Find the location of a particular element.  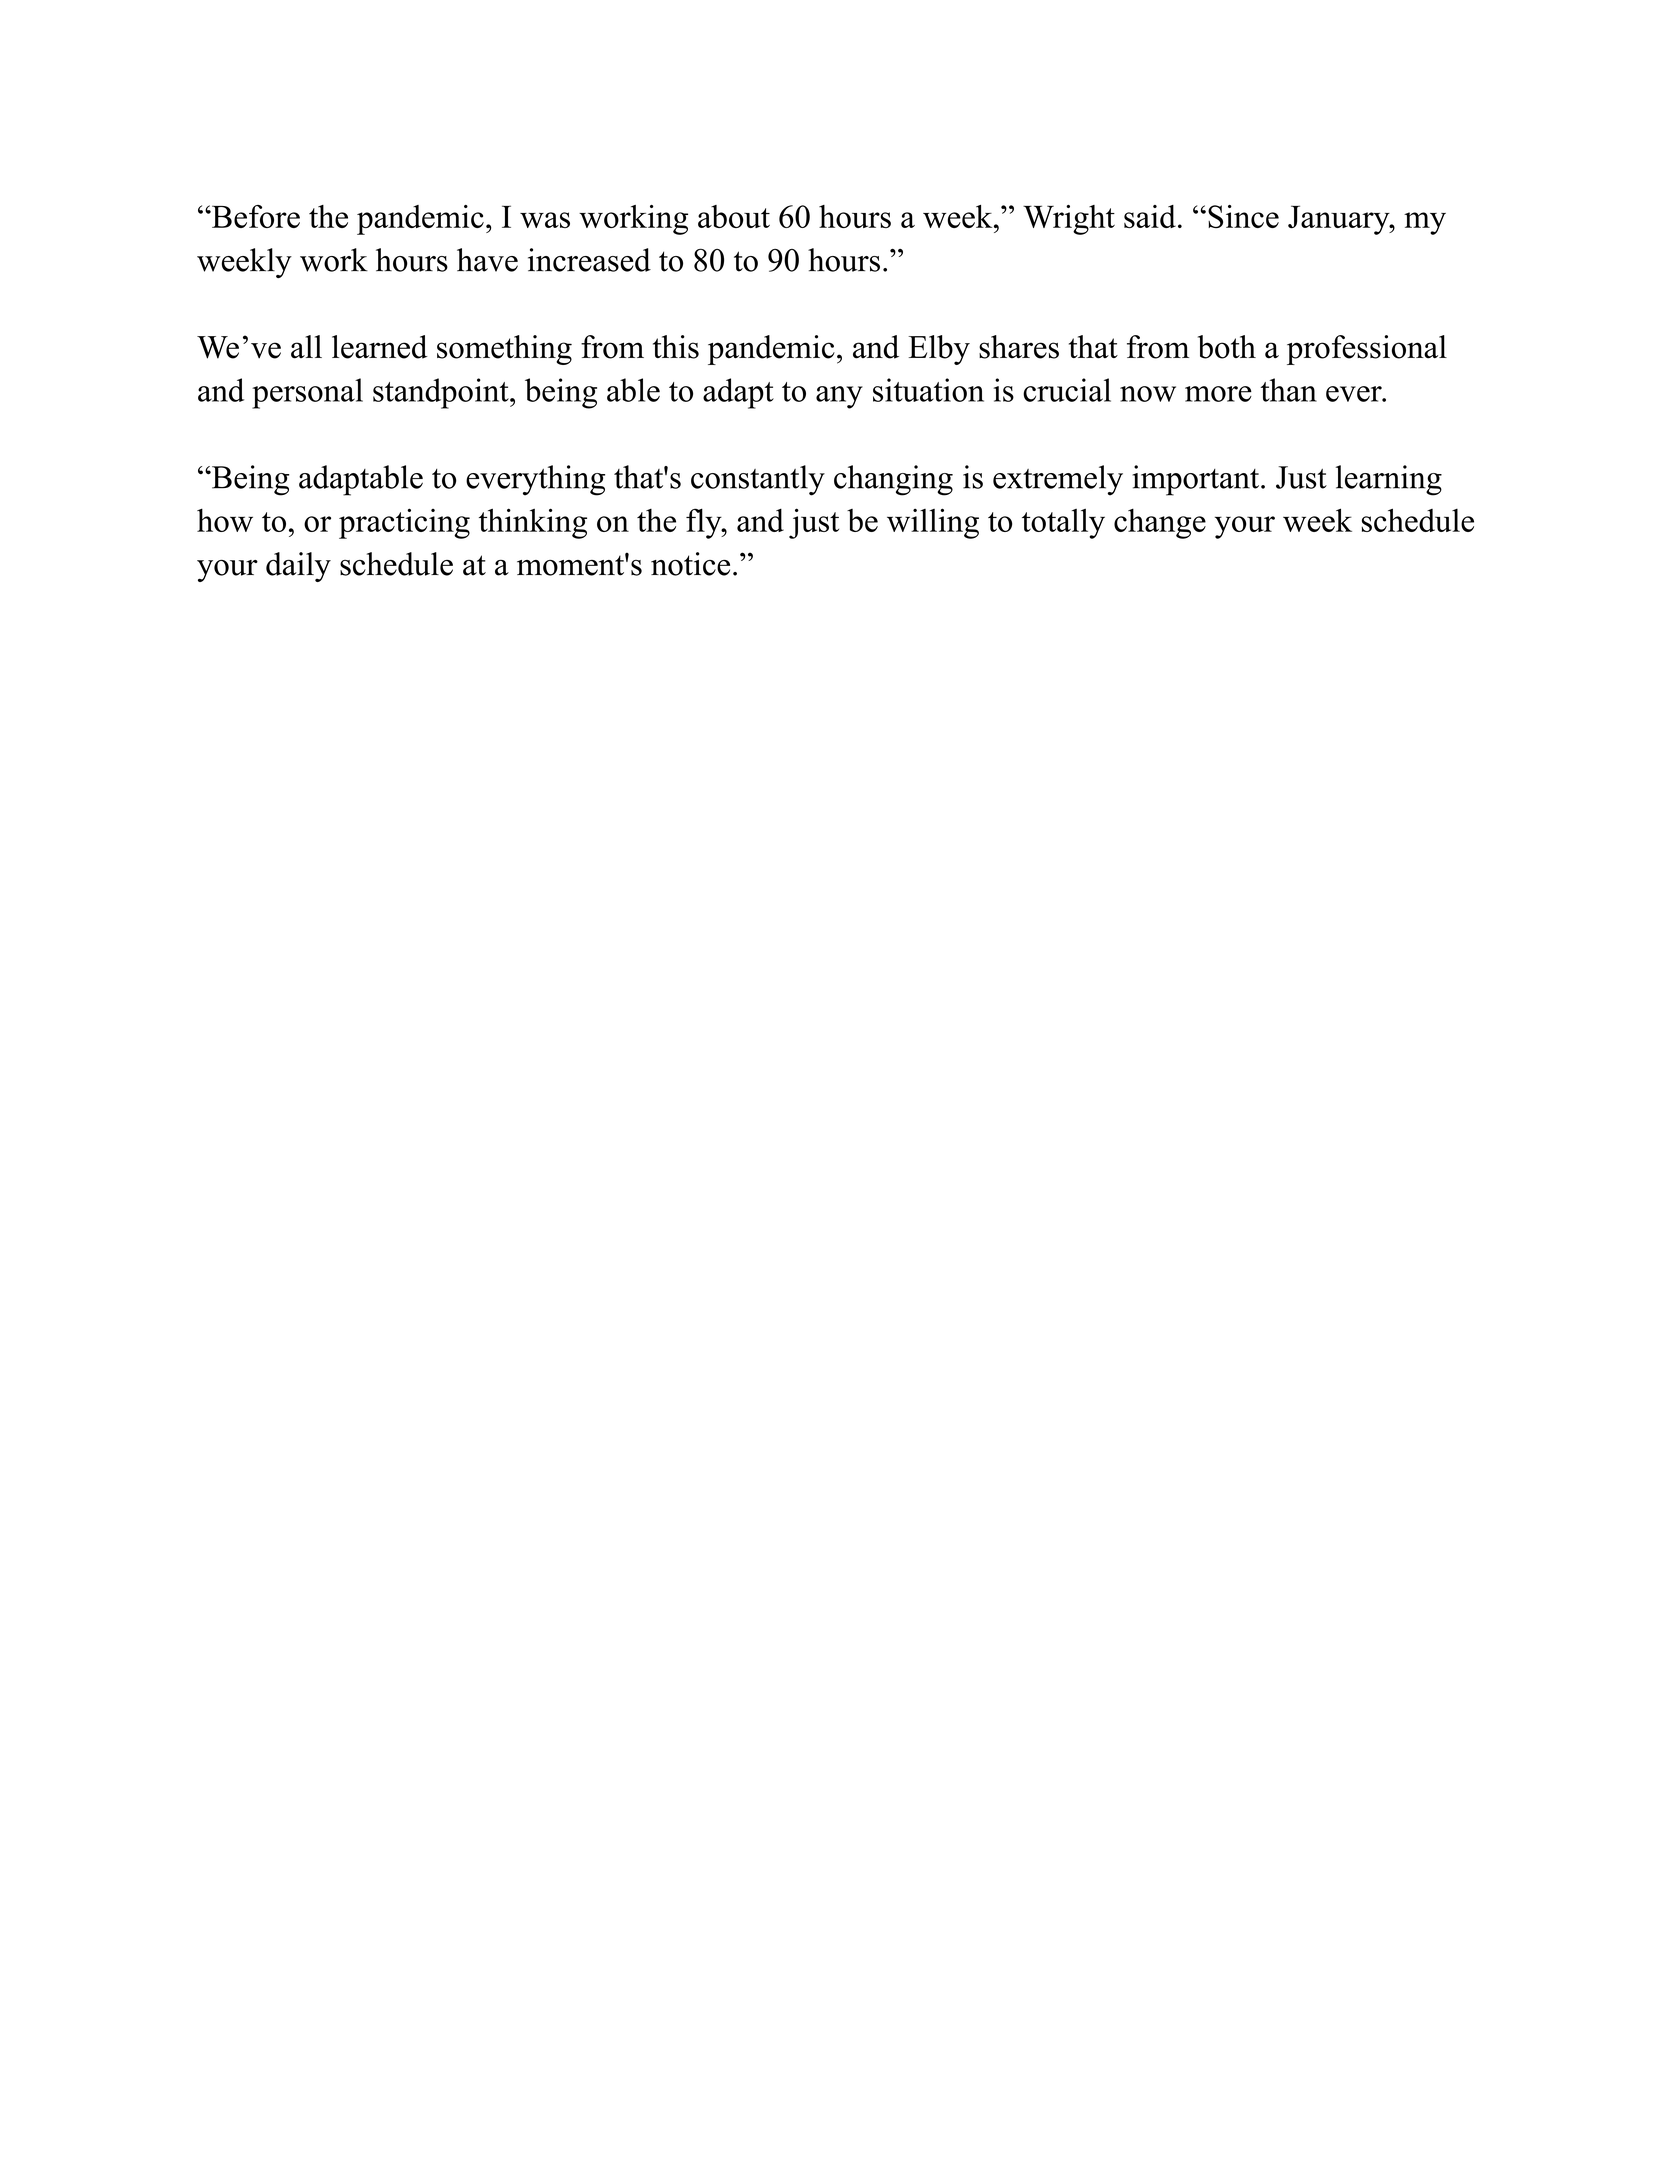

about is located at coordinates (734, 216).
